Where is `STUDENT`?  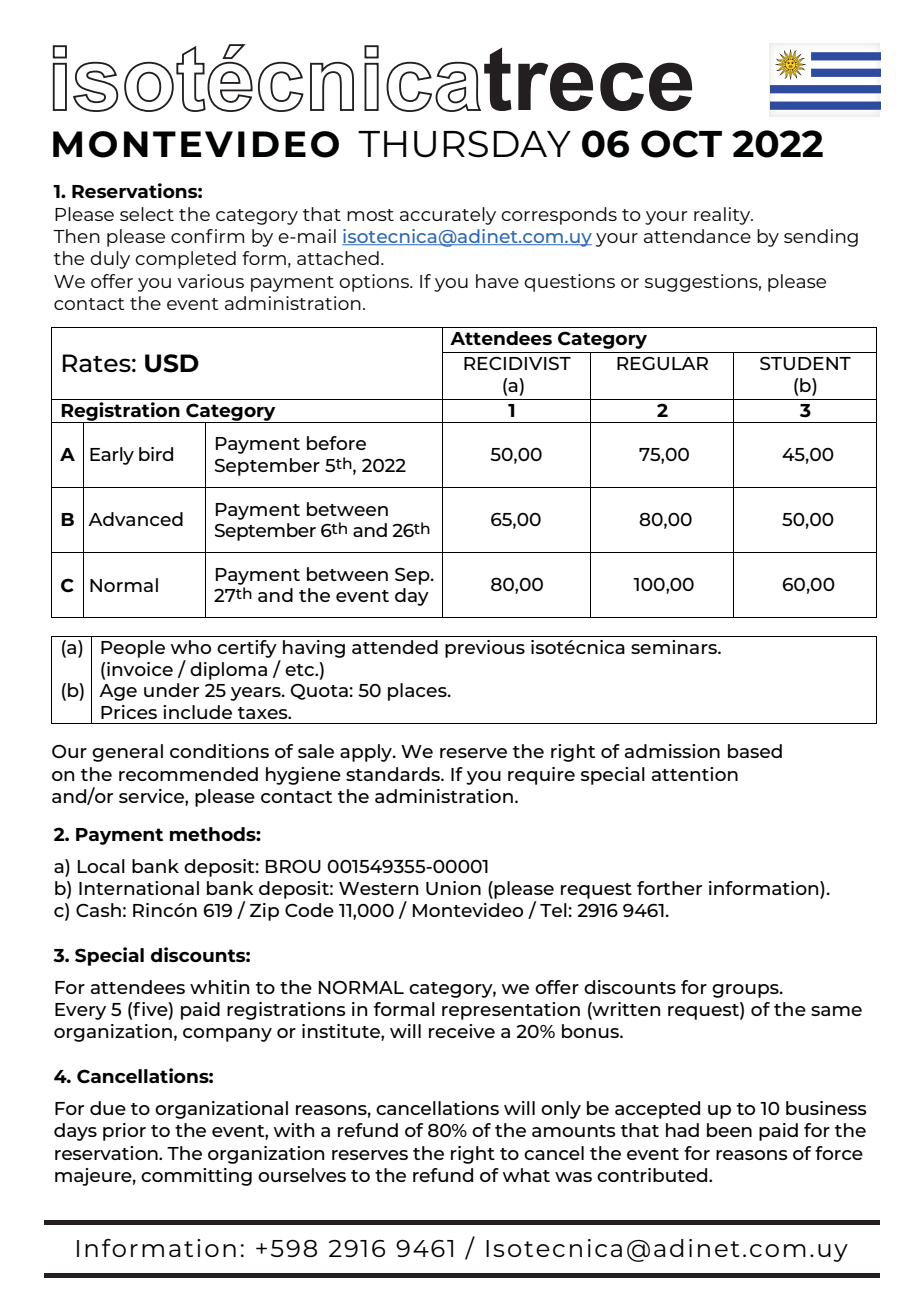
STUDENT is located at coordinates (805, 363).
